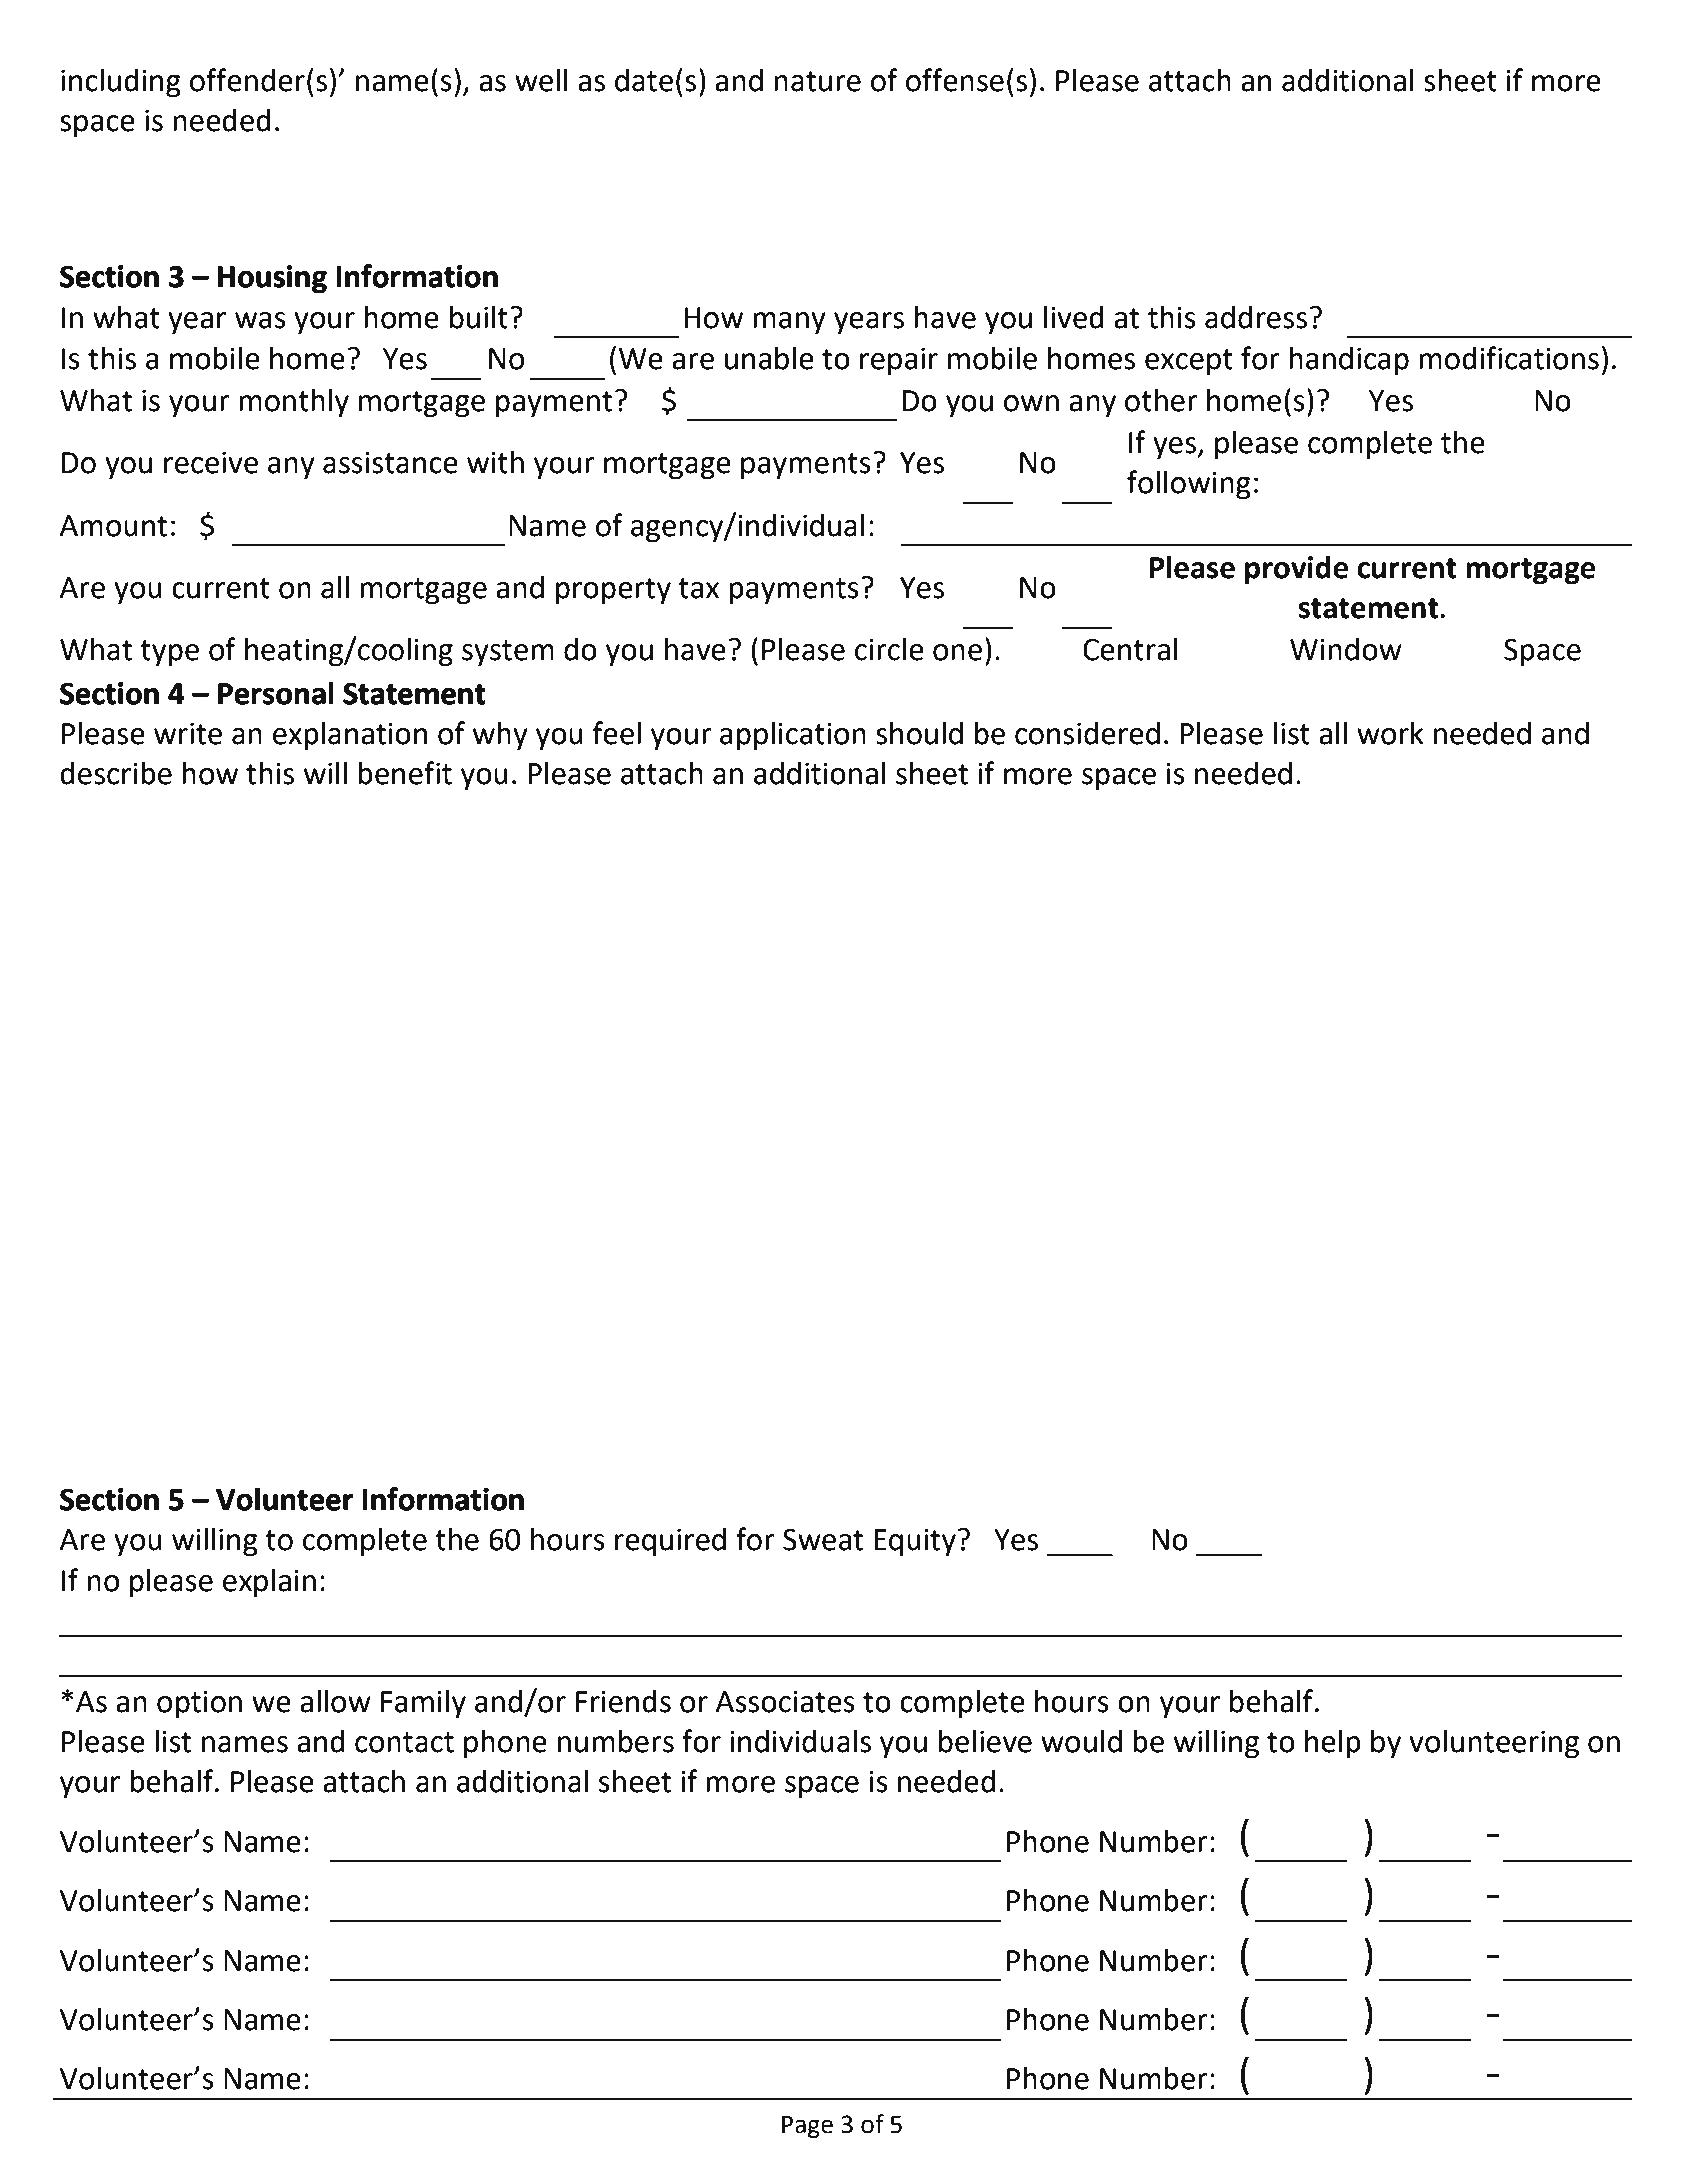 The image size is (1684, 2180). What do you see at coordinates (404, 1742) in the screenshot?
I see `contact` at bounding box center [404, 1742].
